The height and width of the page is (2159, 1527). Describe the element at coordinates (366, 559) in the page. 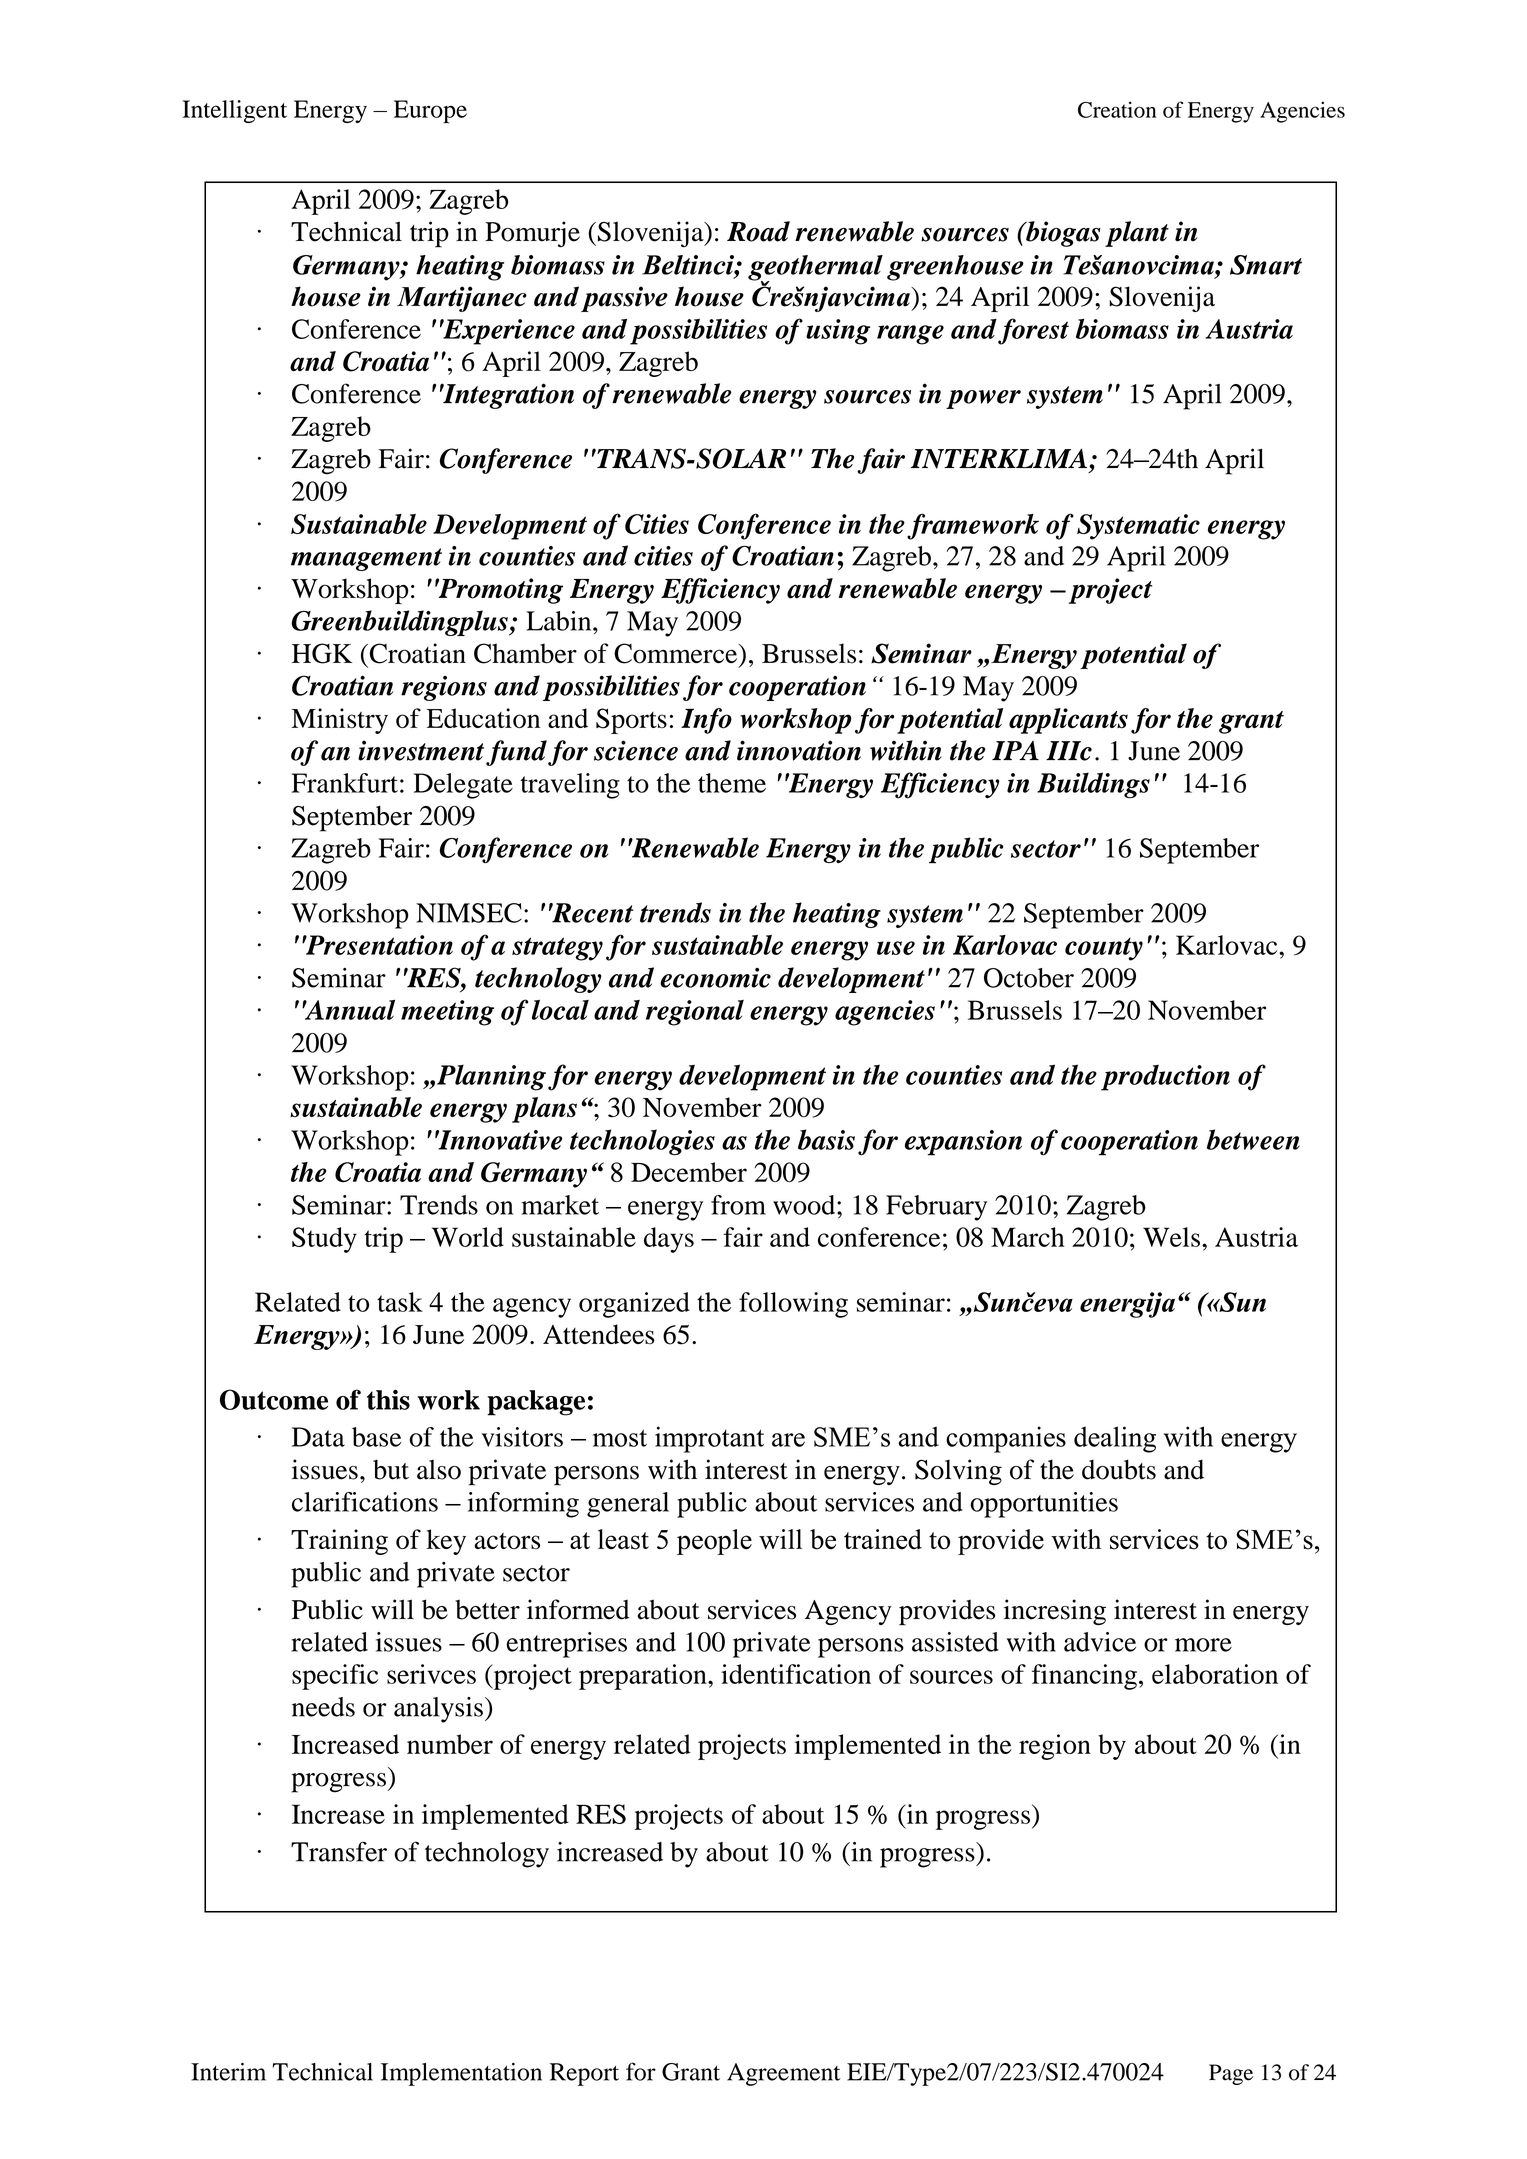

I see `management` at that location.
